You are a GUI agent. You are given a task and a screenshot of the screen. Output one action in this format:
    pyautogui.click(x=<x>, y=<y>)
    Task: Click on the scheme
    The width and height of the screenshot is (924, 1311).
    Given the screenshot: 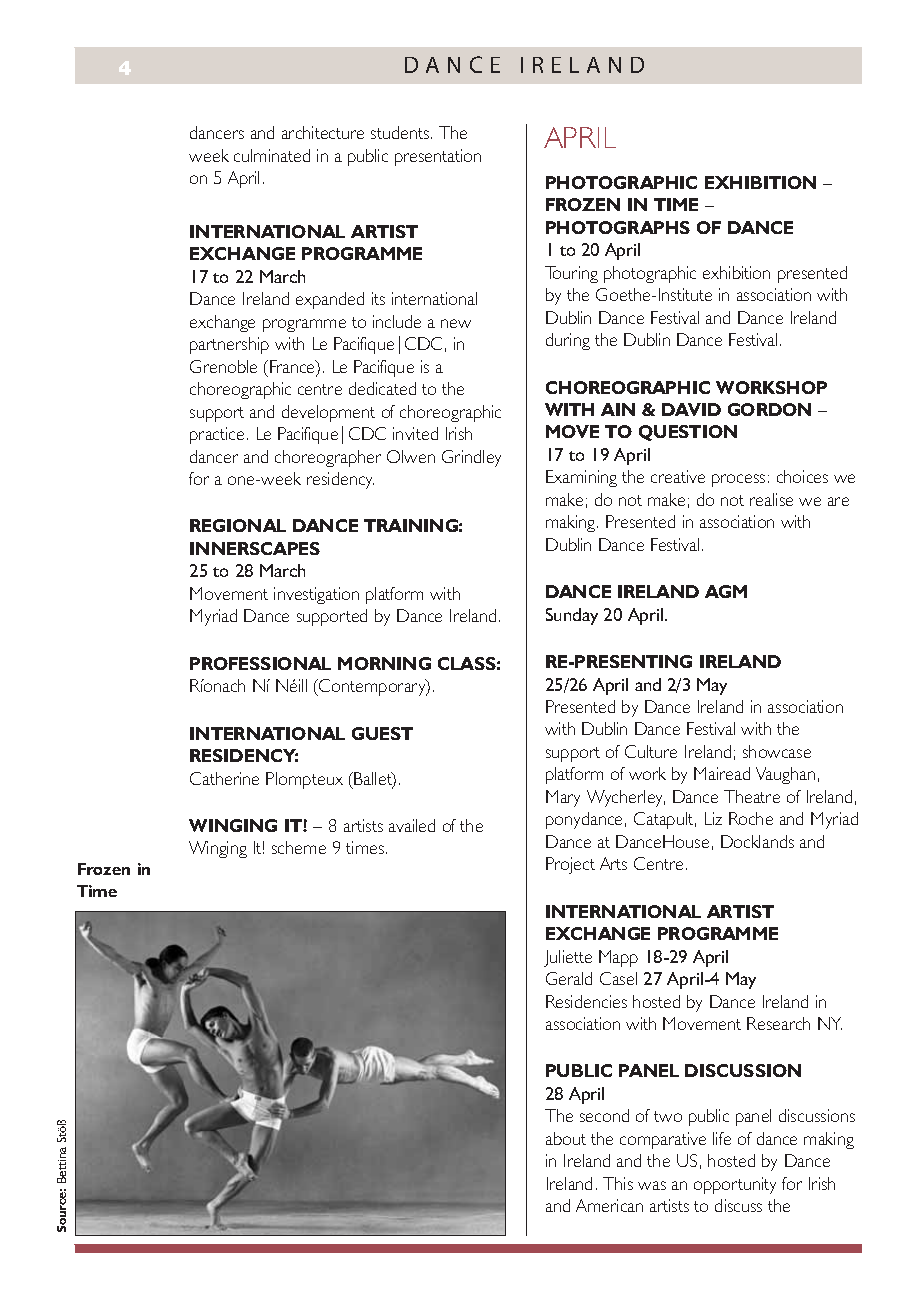 What is the action you would take?
    pyautogui.click(x=299, y=847)
